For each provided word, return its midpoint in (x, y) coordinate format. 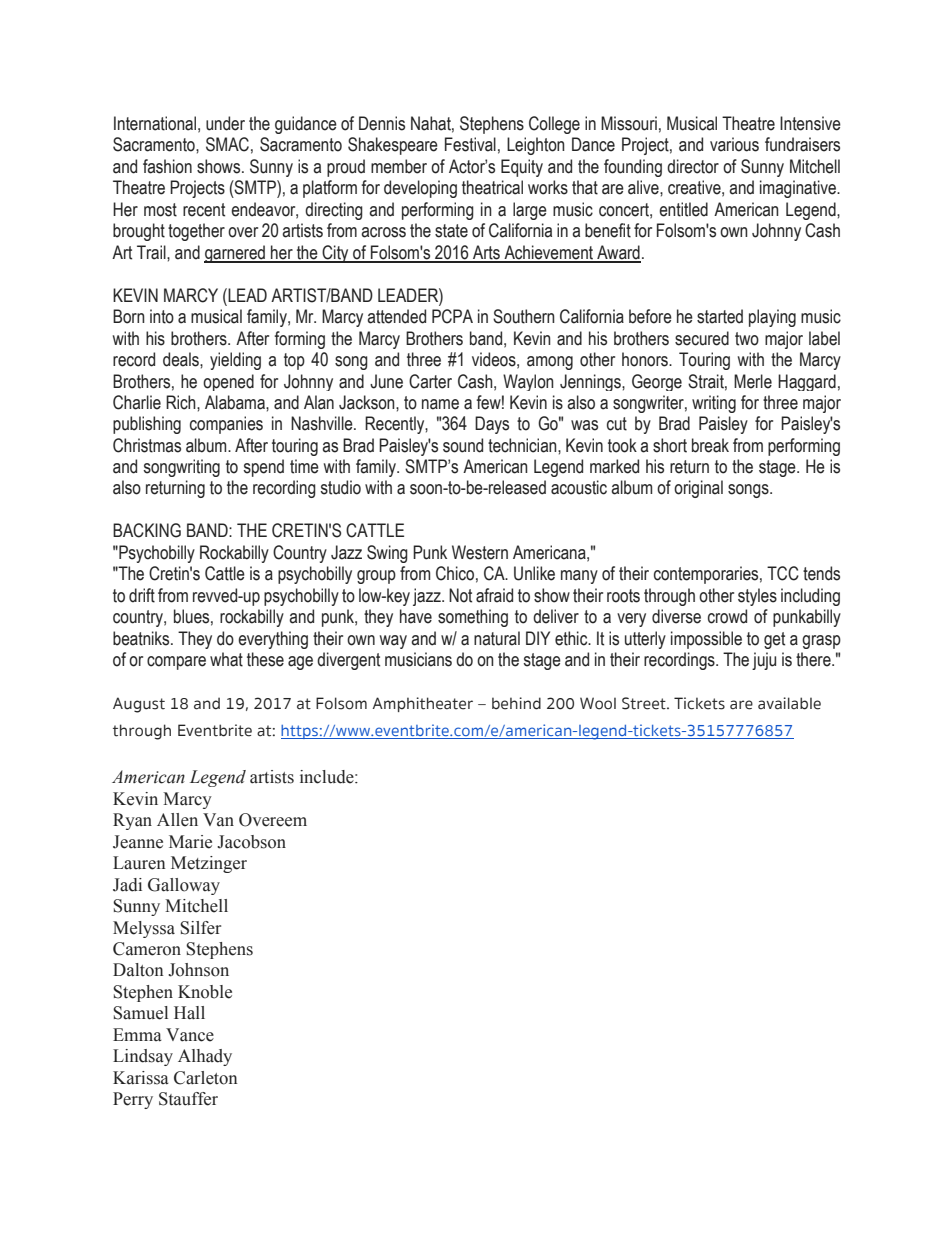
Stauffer (188, 1099)
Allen (177, 820)
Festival (470, 144)
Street (645, 703)
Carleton (206, 1078)
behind (516, 703)
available (789, 703)
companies (226, 425)
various (734, 144)
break (710, 445)
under (225, 123)
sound (463, 445)
